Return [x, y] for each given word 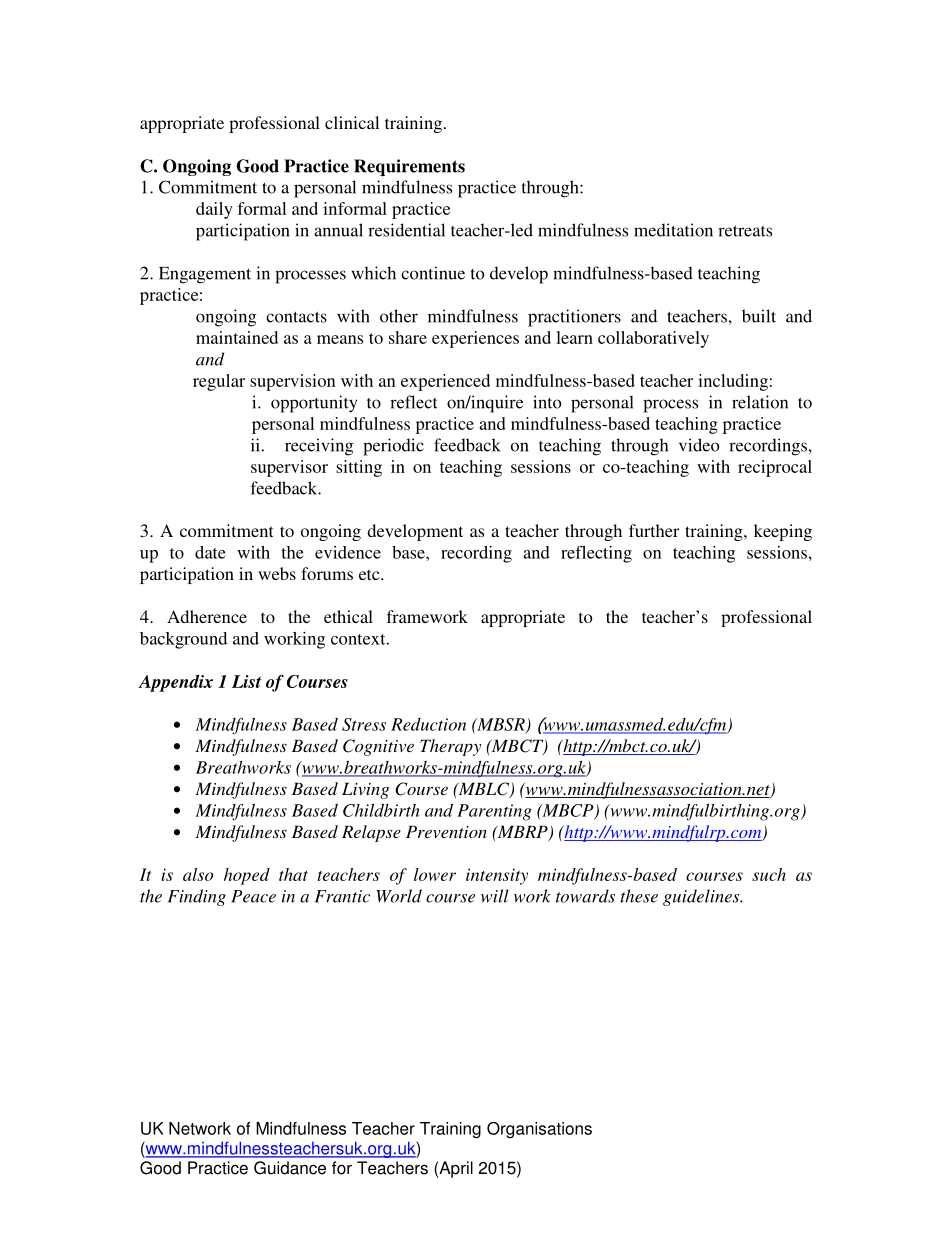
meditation [673, 230]
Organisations [539, 1130]
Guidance [290, 1168]
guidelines [702, 897]
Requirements [409, 167]
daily [214, 210]
